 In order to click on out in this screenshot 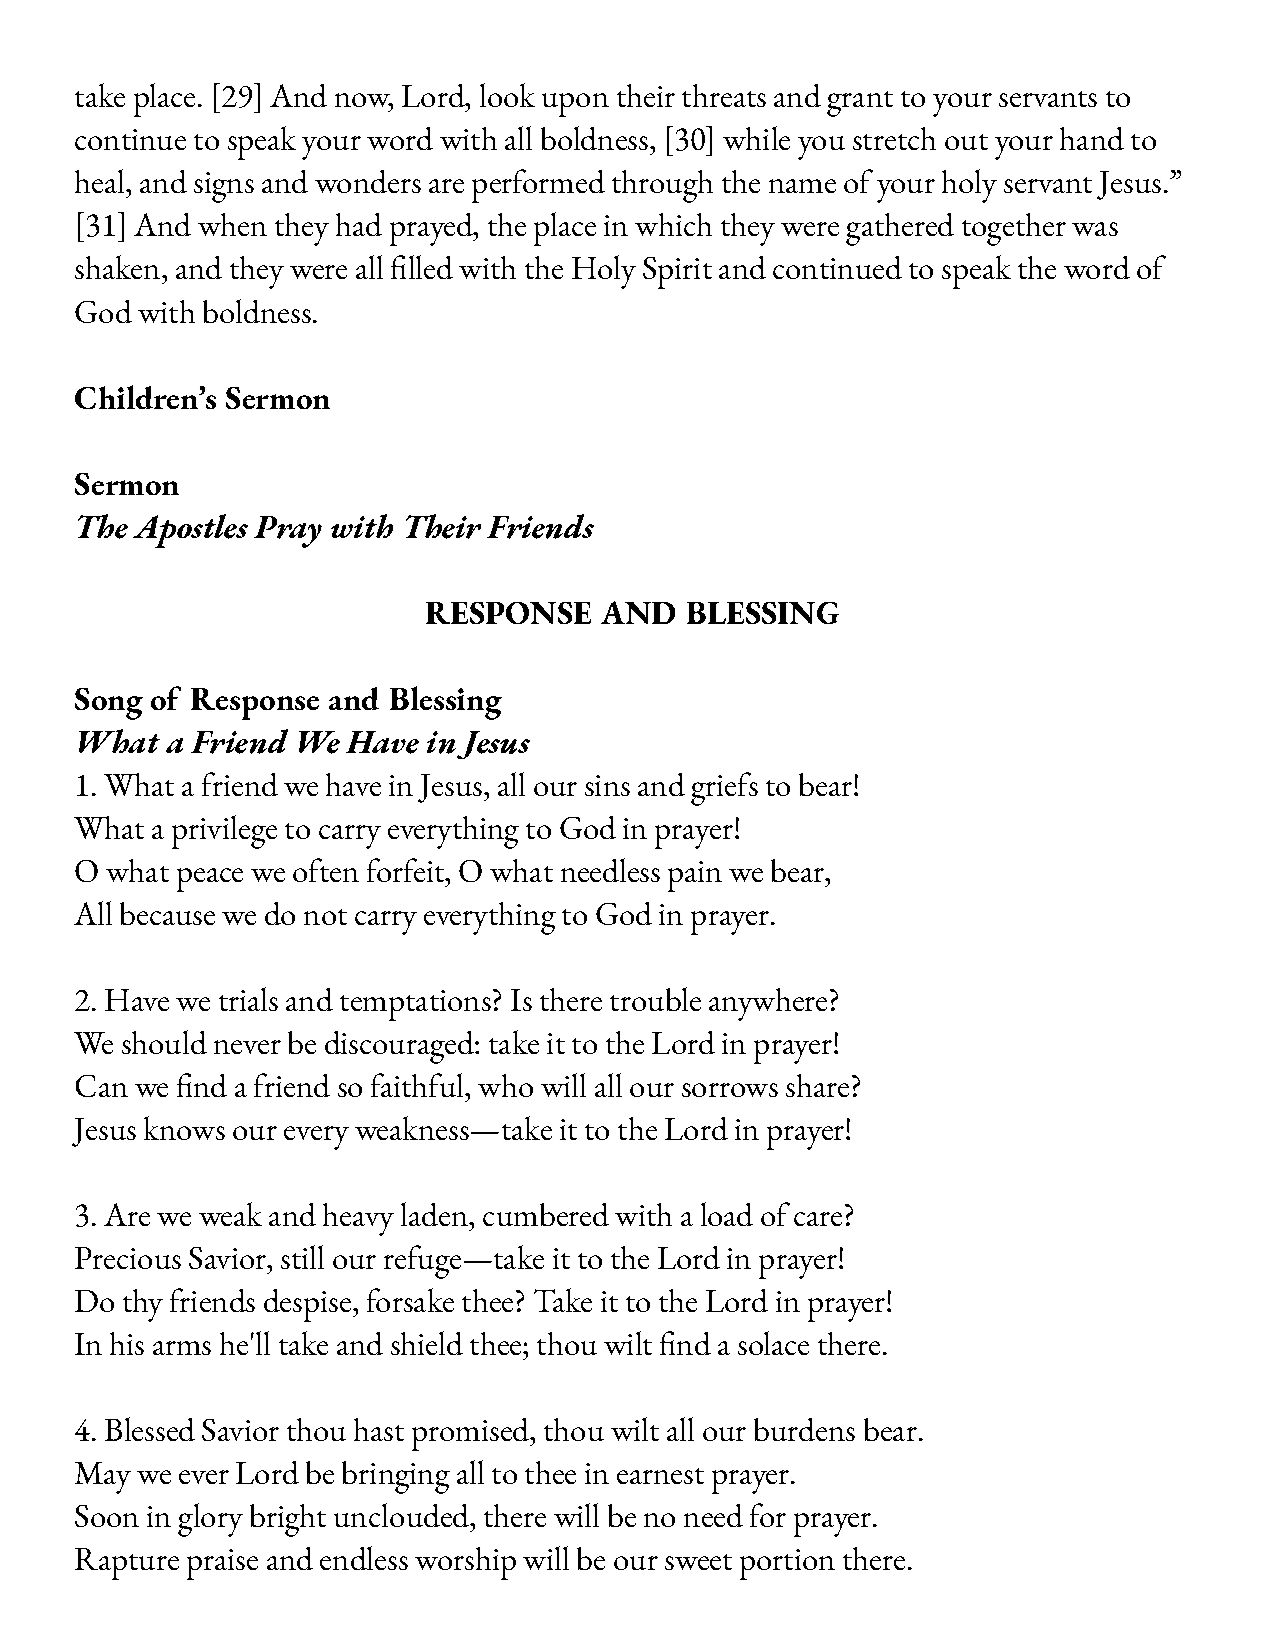, I will do `click(966, 142)`.
